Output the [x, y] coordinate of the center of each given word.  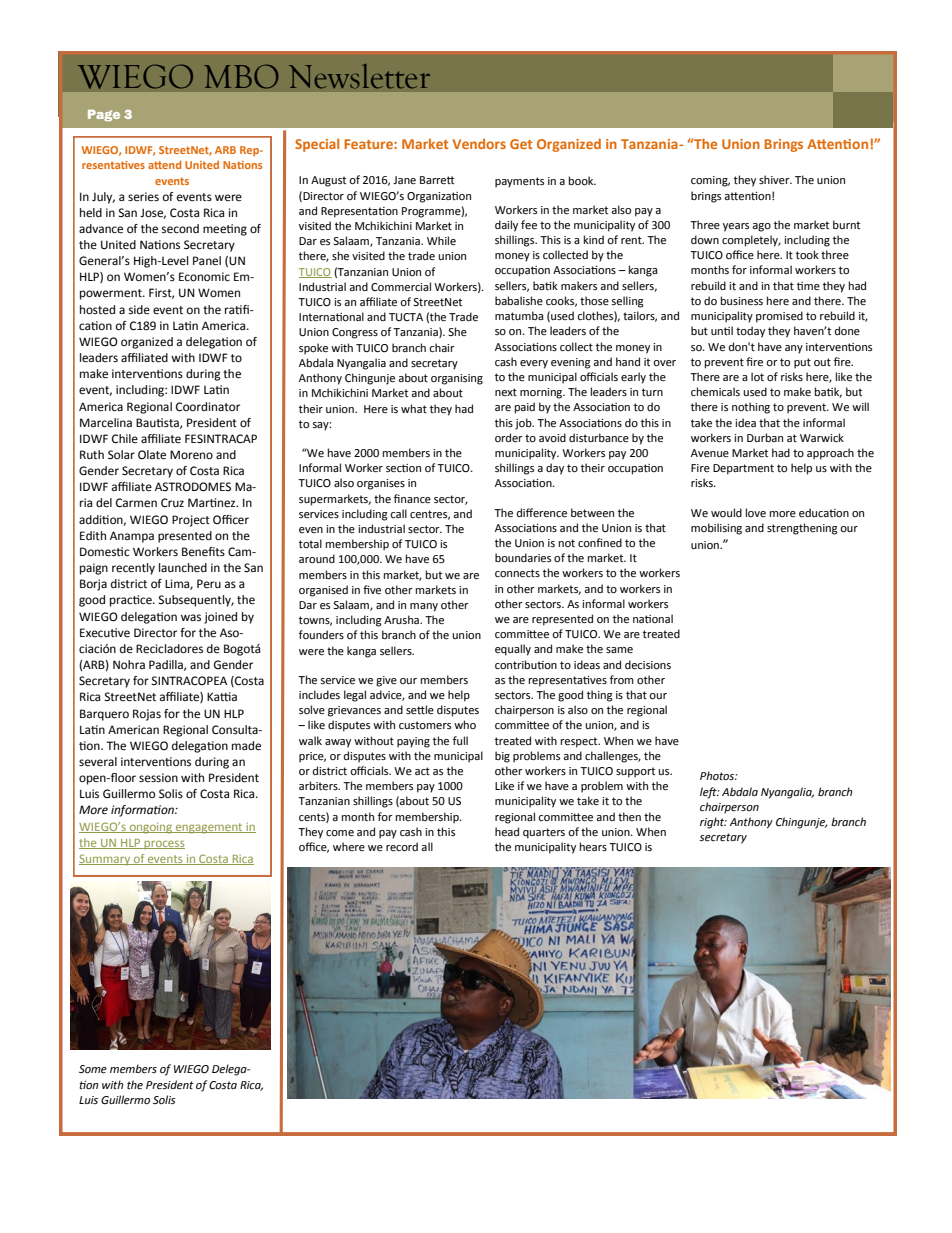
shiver [775, 179]
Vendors [479, 143]
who [465, 724]
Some [93, 1069]
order [509, 438]
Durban [765, 437]
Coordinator [208, 407]
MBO [241, 76]
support [635, 772]
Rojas [147, 715]
